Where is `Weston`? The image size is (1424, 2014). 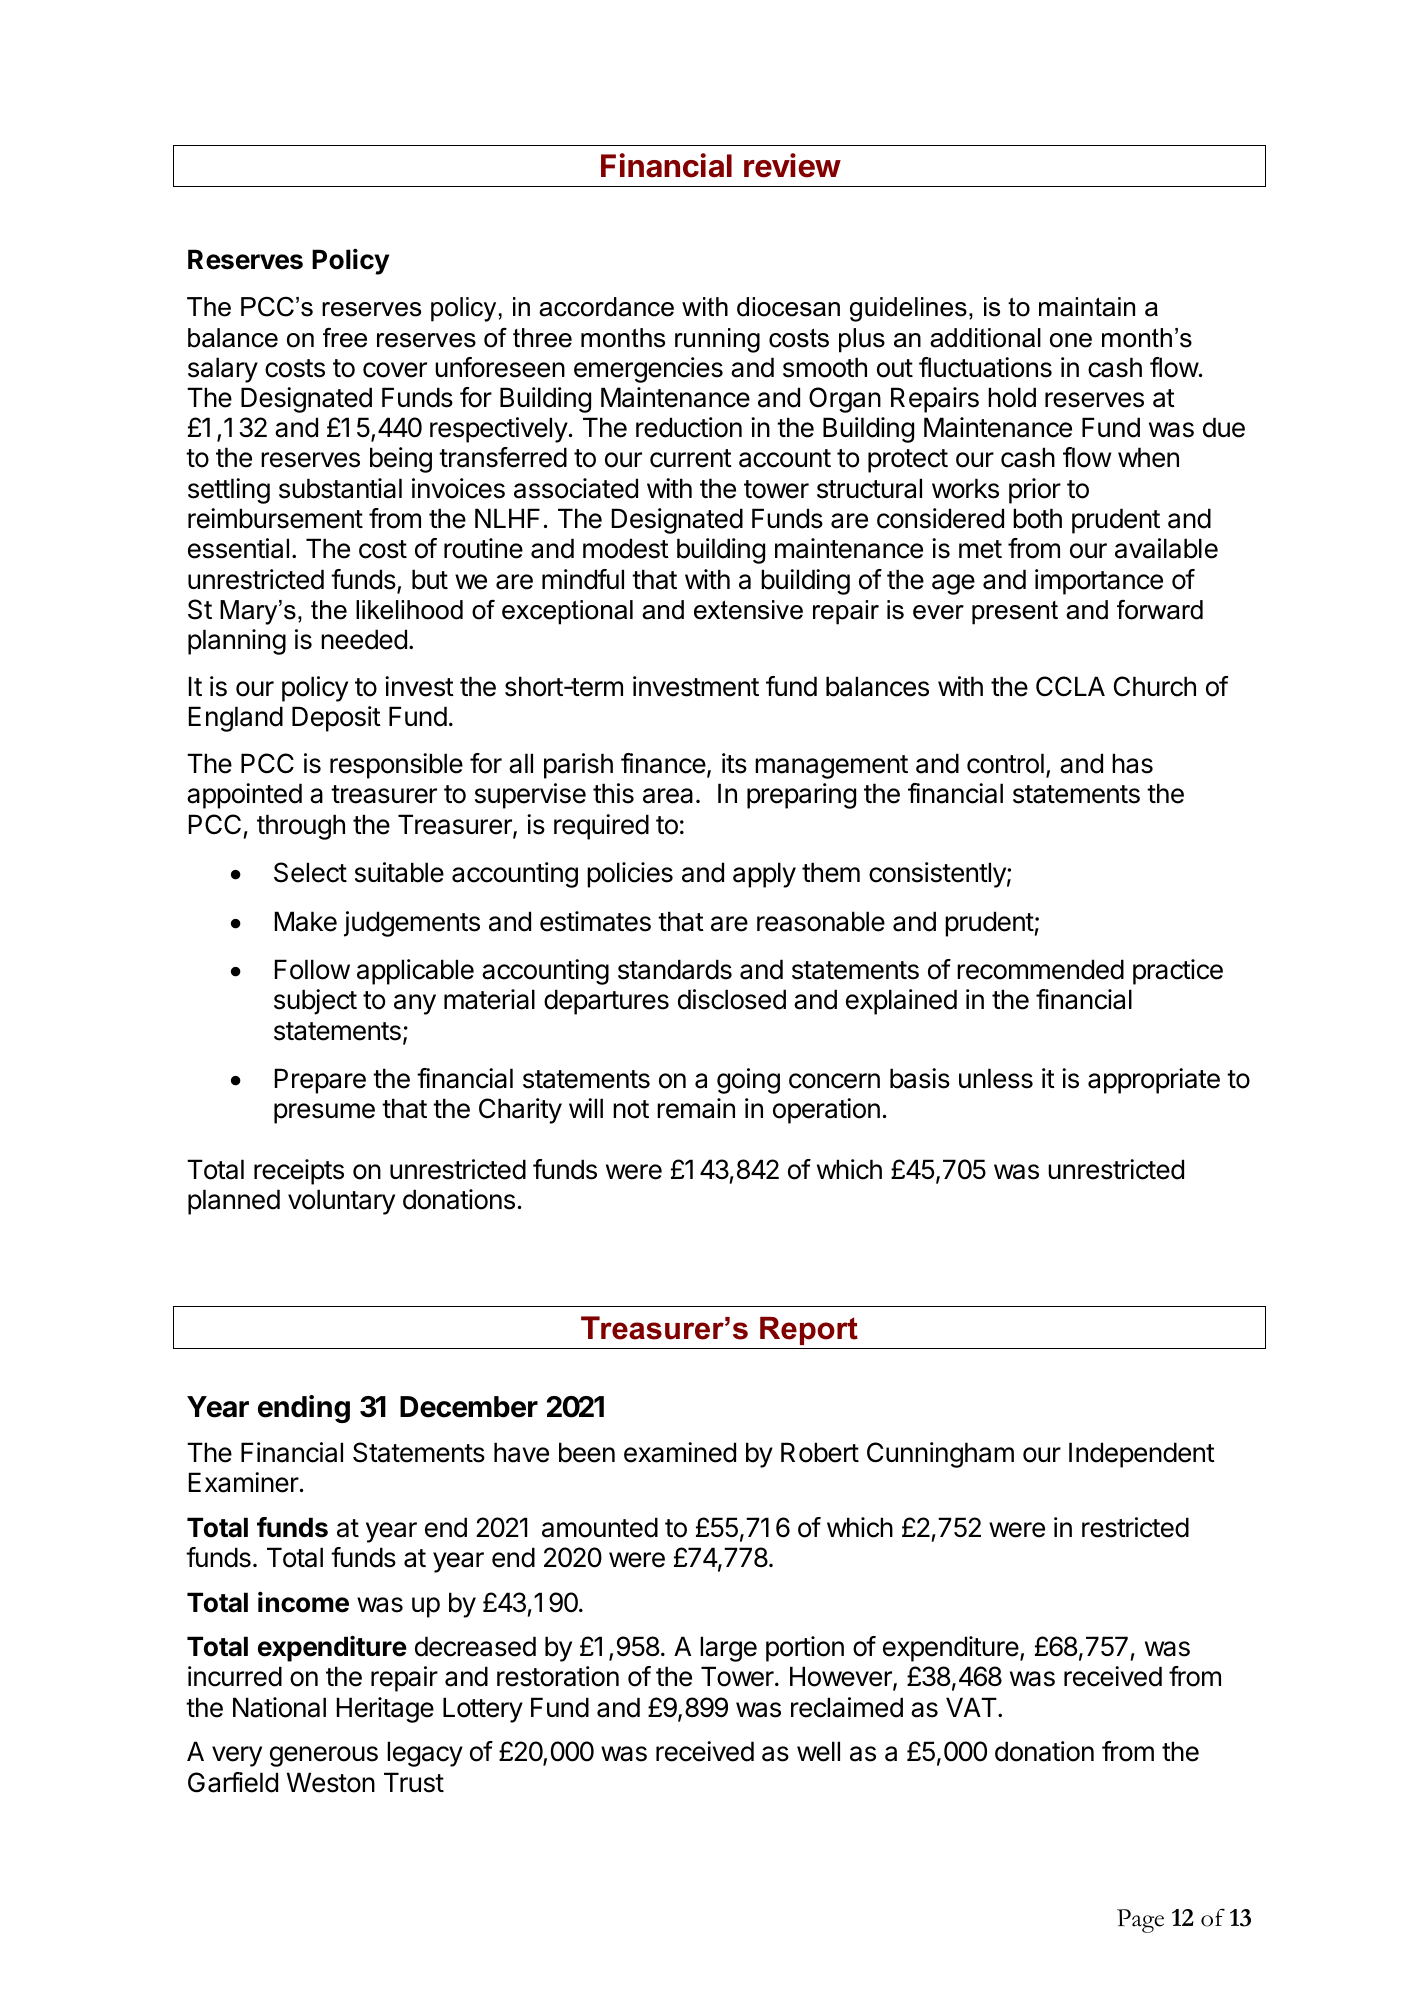
Weston is located at coordinates (331, 1782).
